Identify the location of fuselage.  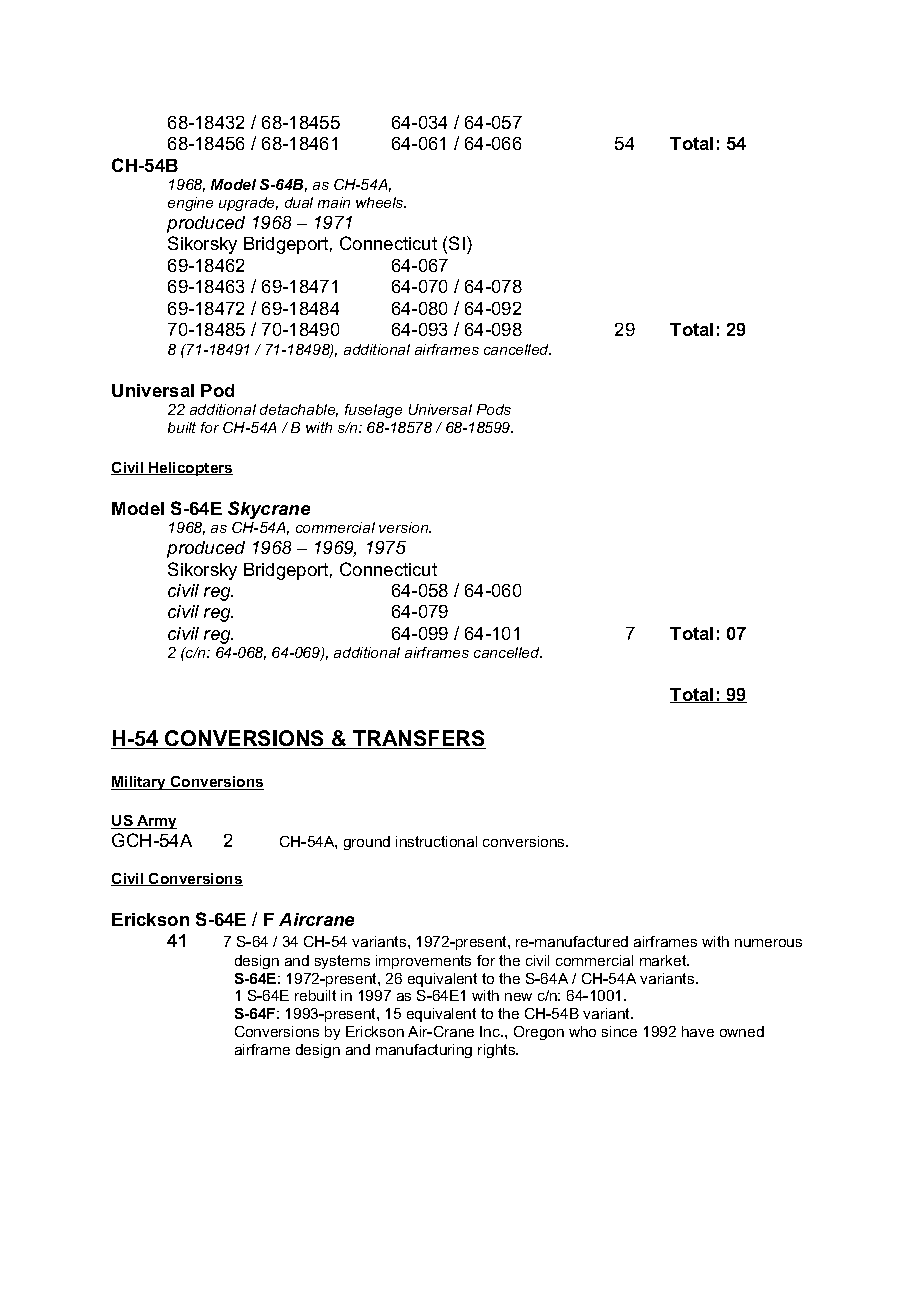
(373, 411).
